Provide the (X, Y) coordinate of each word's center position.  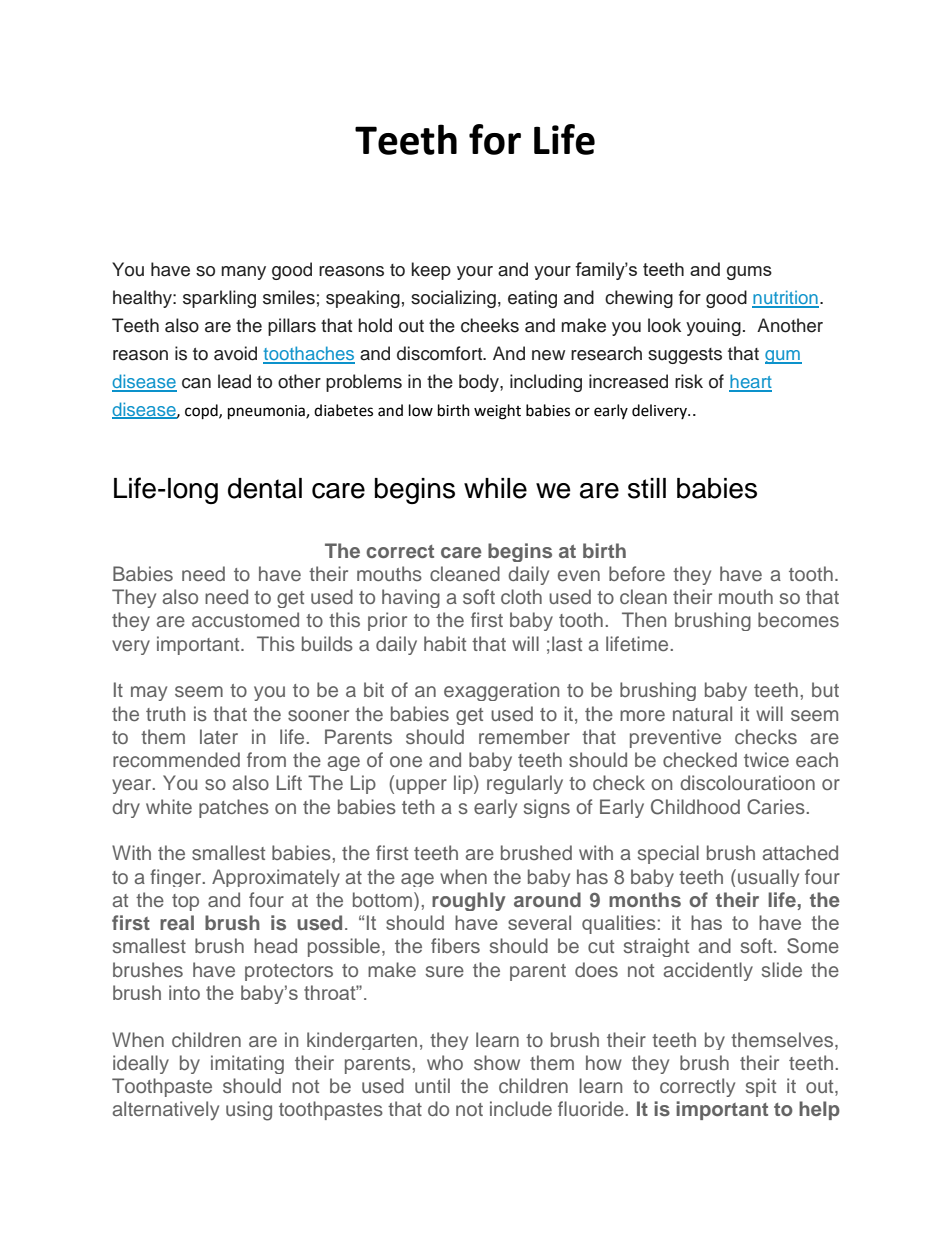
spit (761, 1087)
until (432, 1085)
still (647, 488)
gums (749, 273)
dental (265, 488)
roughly (469, 901)
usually (768, 878)
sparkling (219, 299)
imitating (247, 1064)
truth (165, 713)
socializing (453, 299)
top (185, 902)
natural (702, 713)
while (495, 488)
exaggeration (501, 691)
